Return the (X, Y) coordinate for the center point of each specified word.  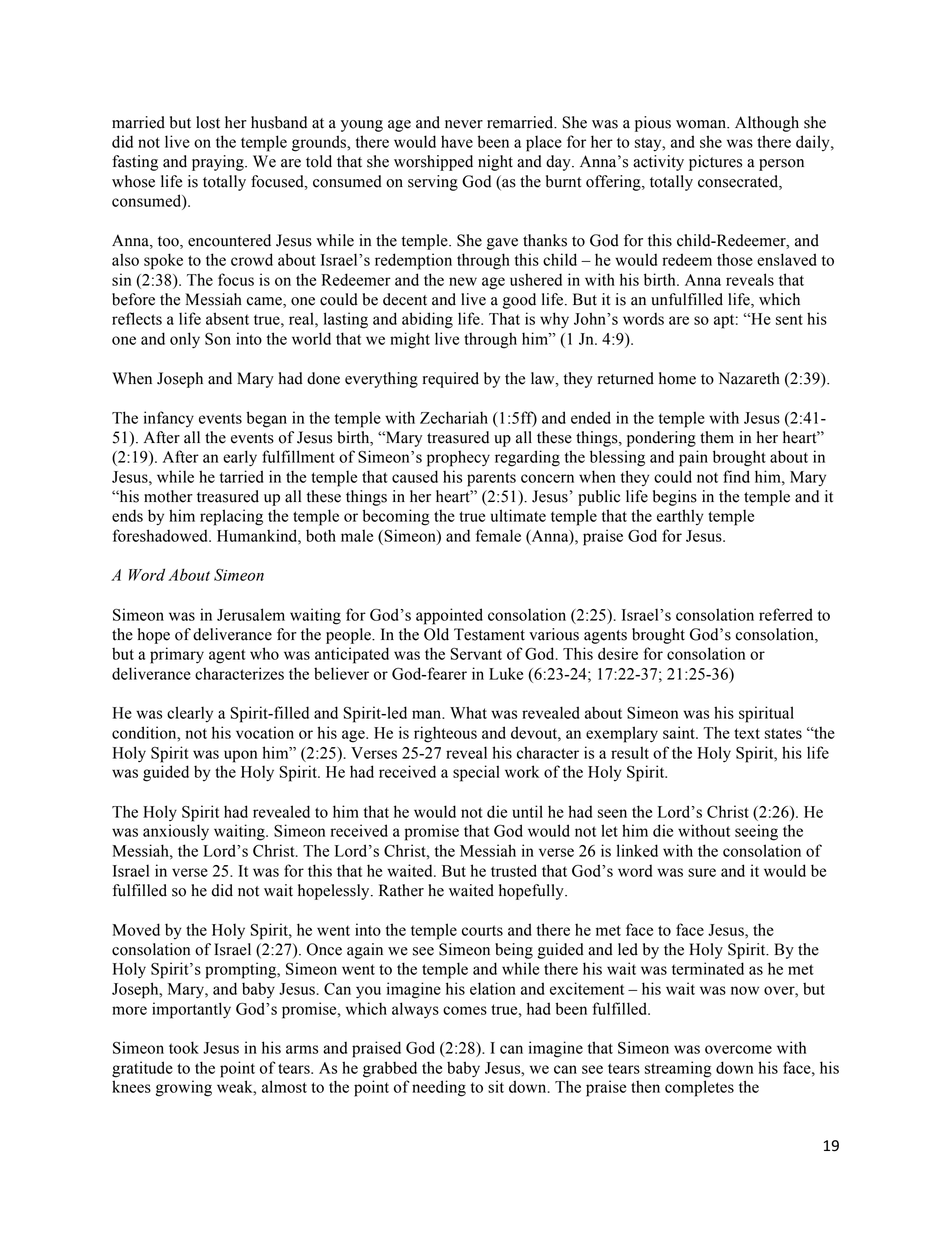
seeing (756, 832)
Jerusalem (251, 614)
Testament (489, 634)
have (457, 141)
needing (439, 1088)
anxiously (176, 832)
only (185, 340)
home (677, 378)
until (527, 811)
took (184, 1047)
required (451, 380)
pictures (715, 163)
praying (219, 163)
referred (786, 614)
